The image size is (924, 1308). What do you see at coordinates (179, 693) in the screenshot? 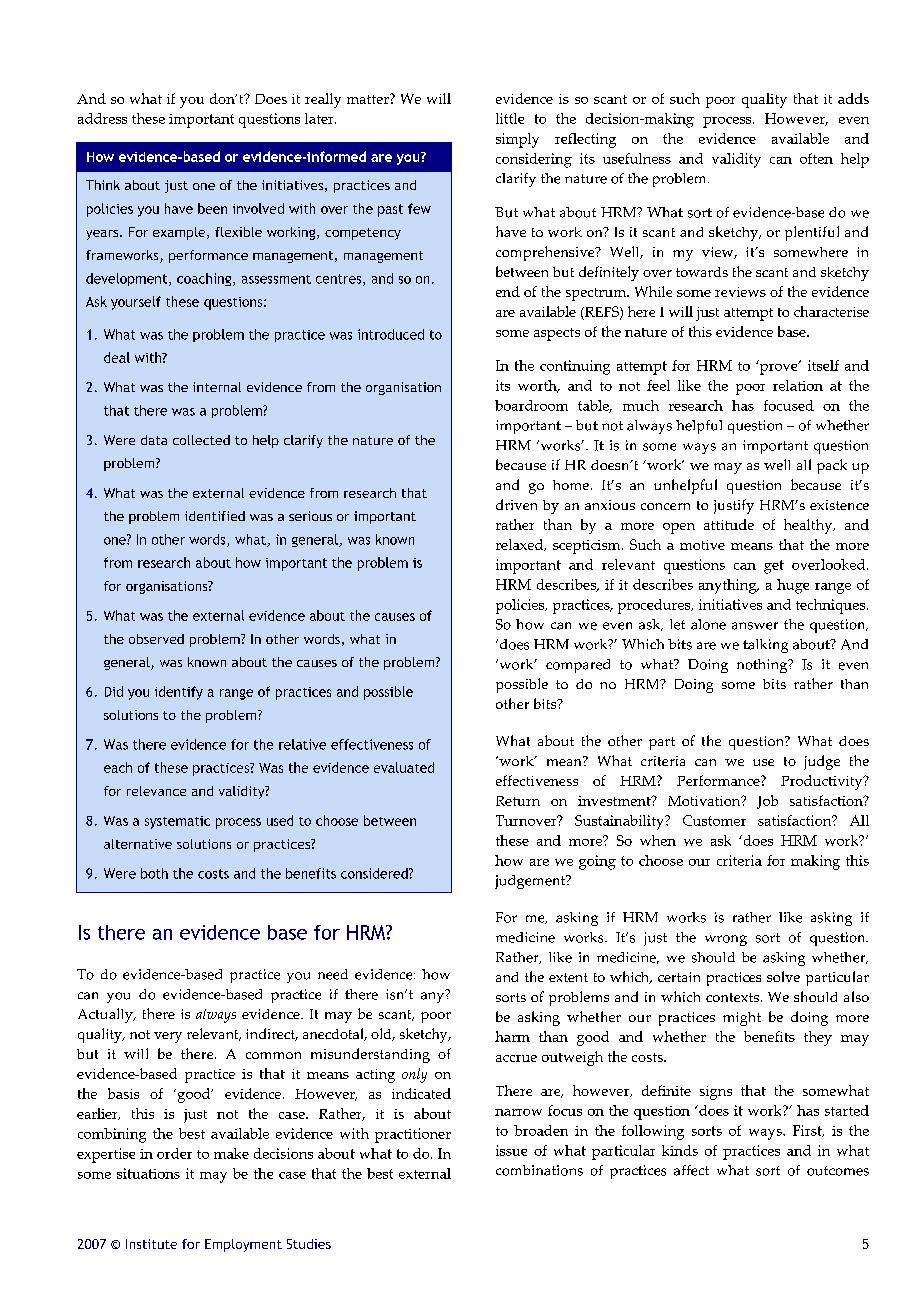
I see `identify` at bounding box center [179, 693].
